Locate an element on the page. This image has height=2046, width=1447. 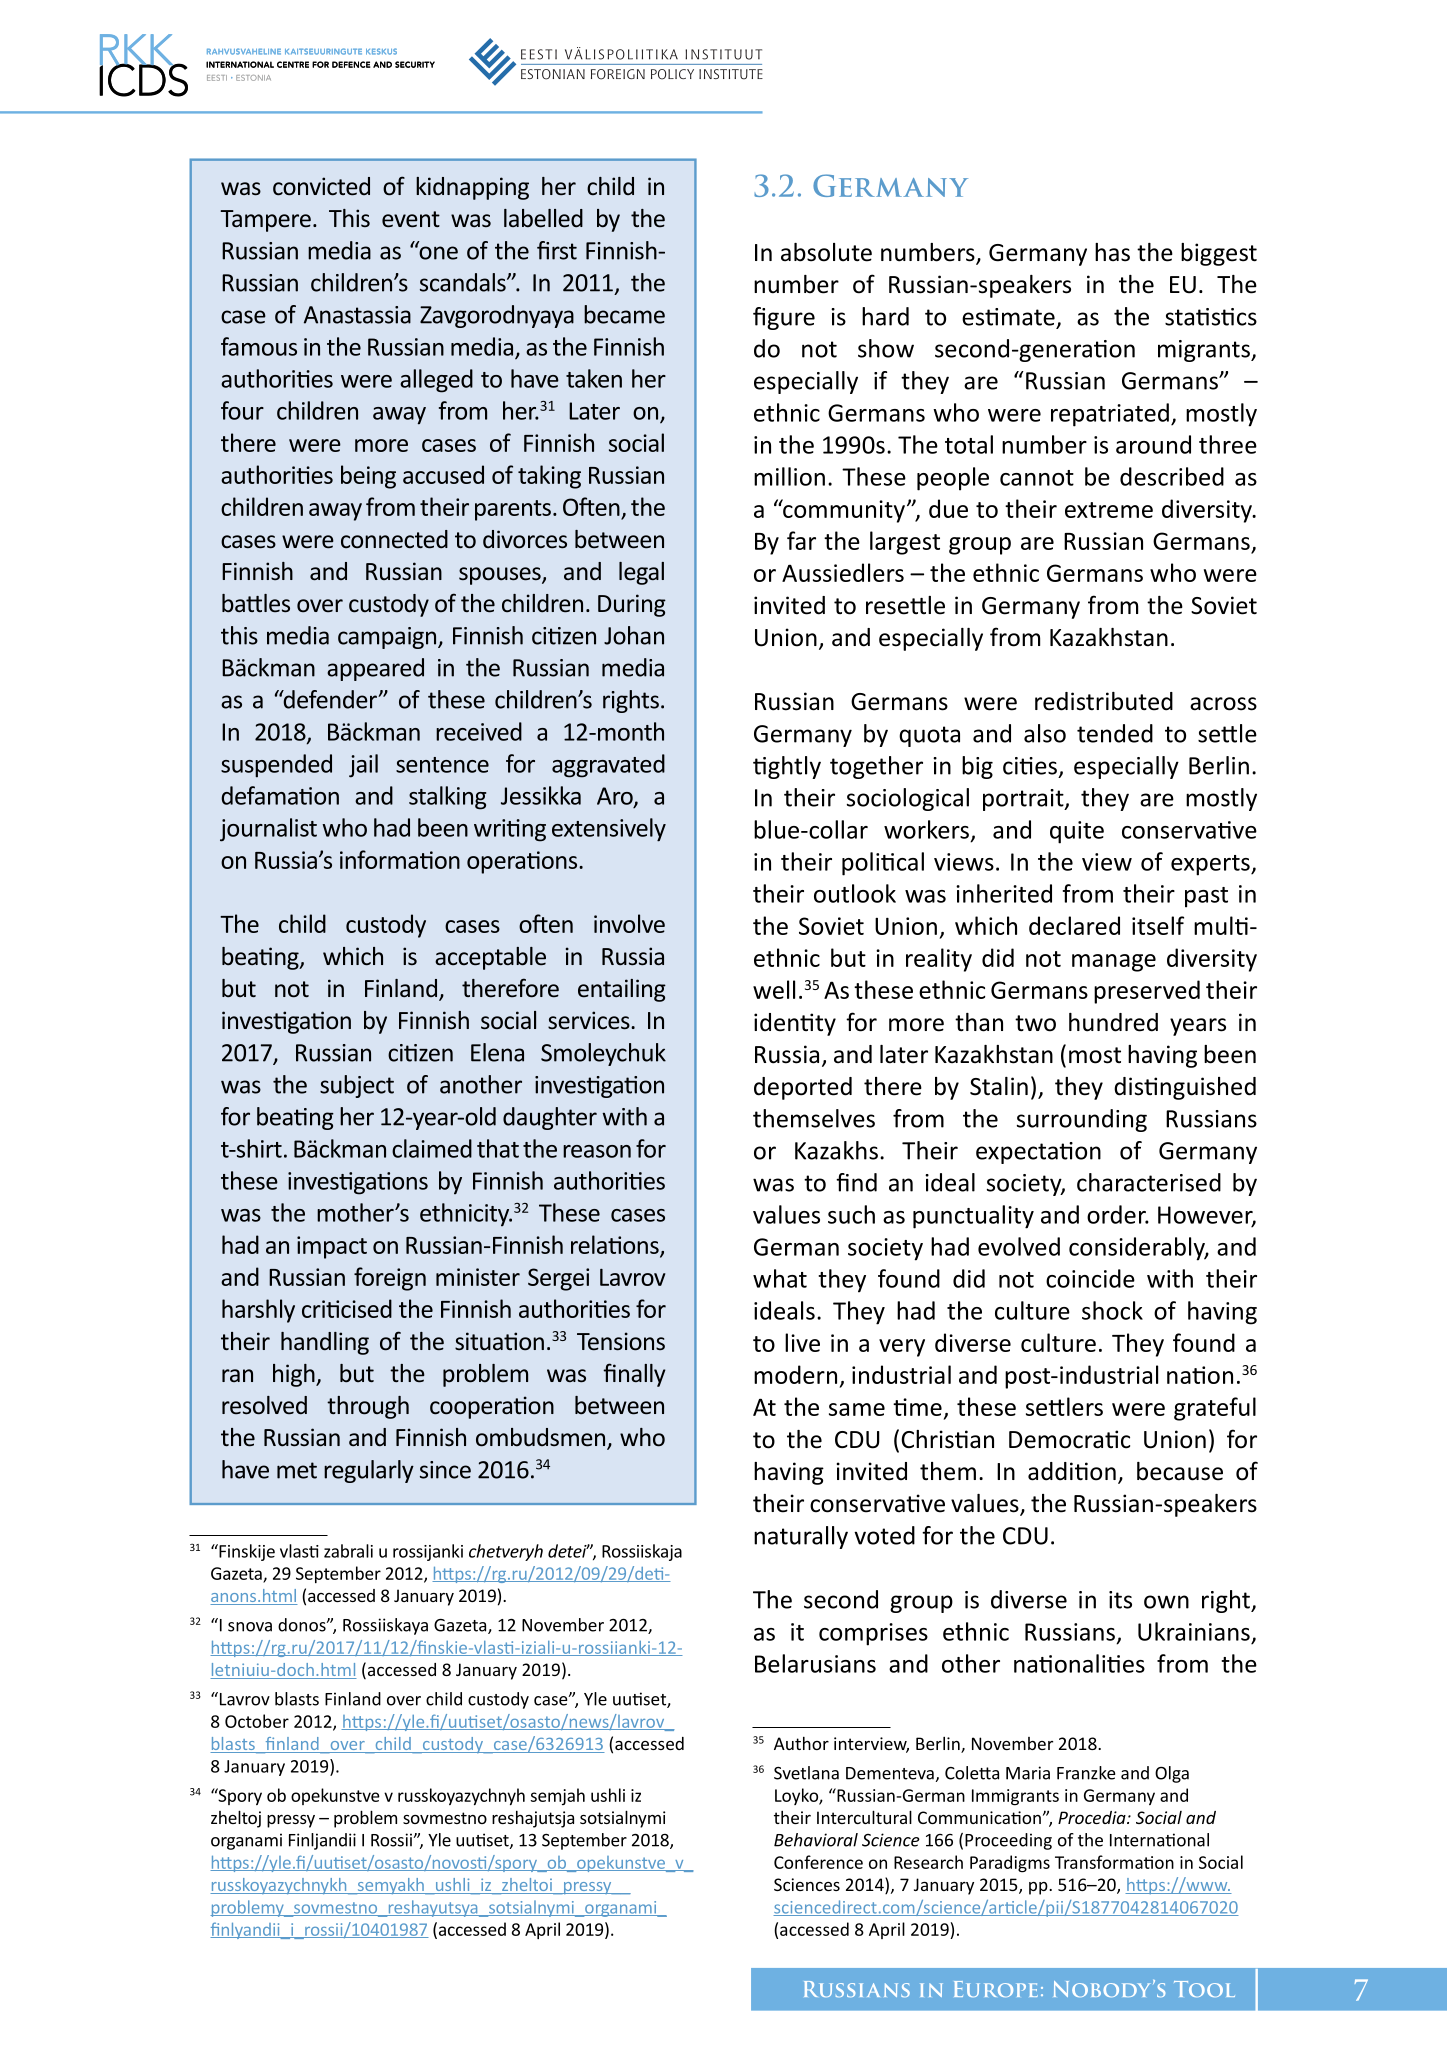
October is located at coordinates (257, 1721).
